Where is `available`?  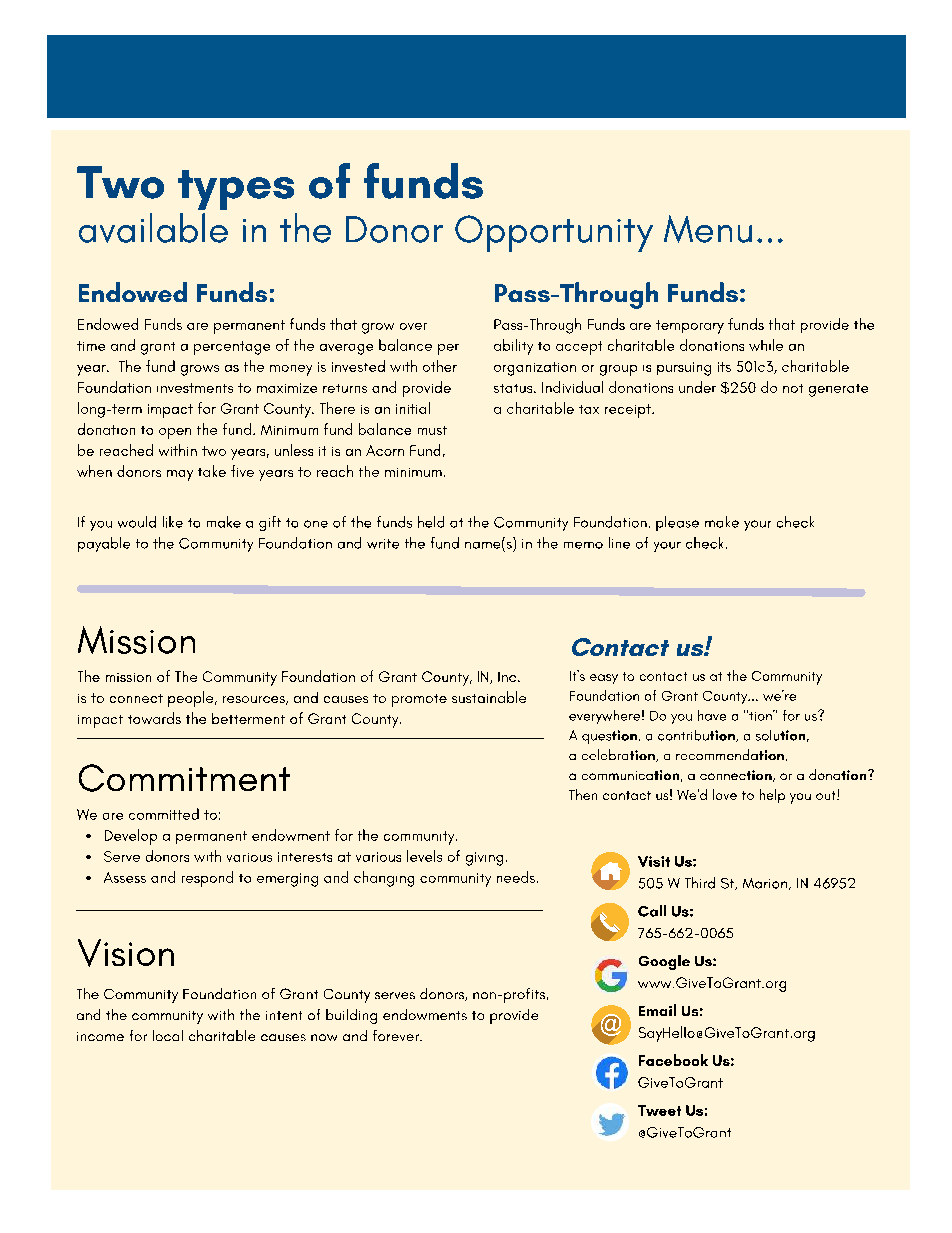 available is located at coordinates (153, 228).
